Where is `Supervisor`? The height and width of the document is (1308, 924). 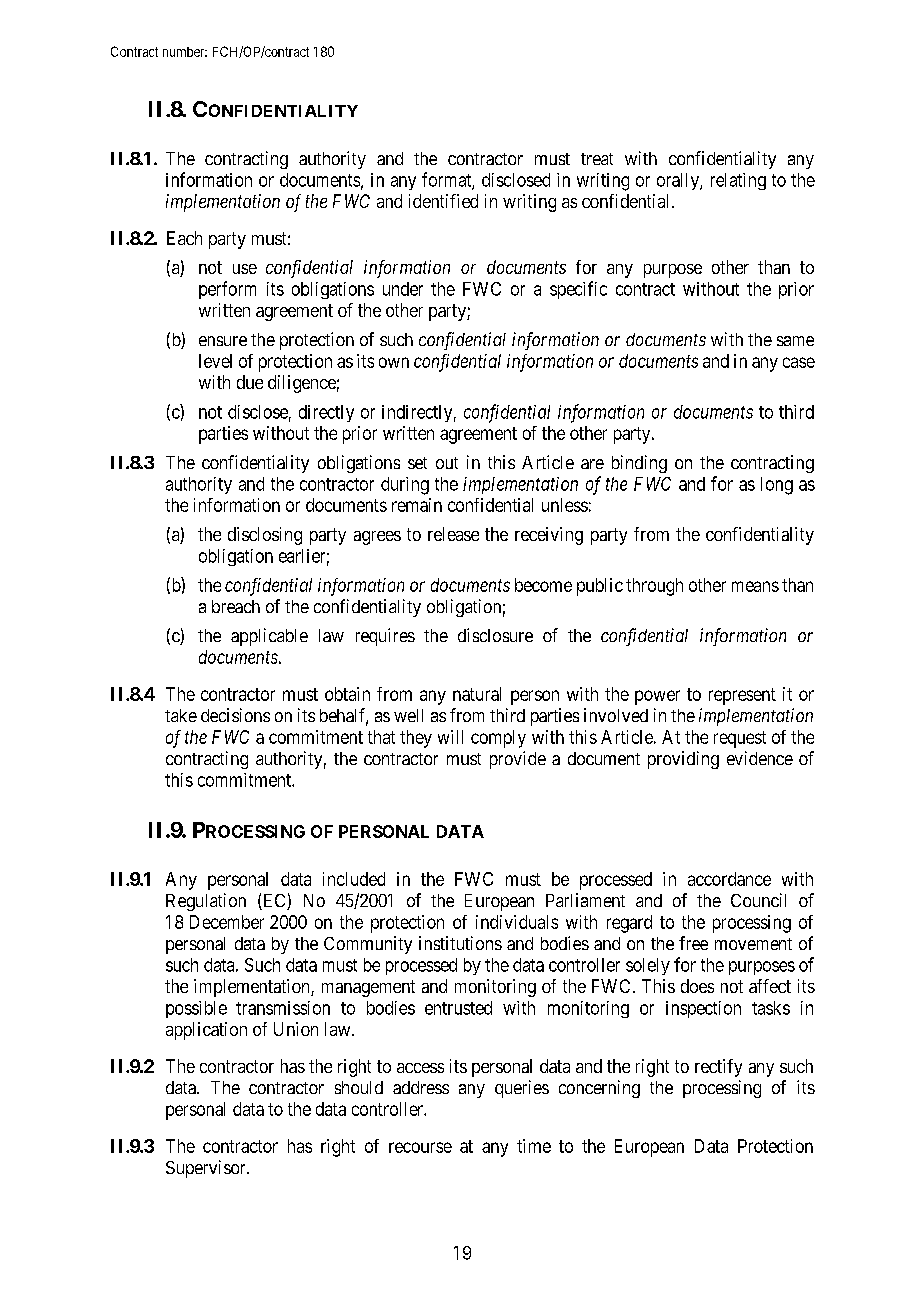
Supervisor is located at coordinates (207, 1169).
